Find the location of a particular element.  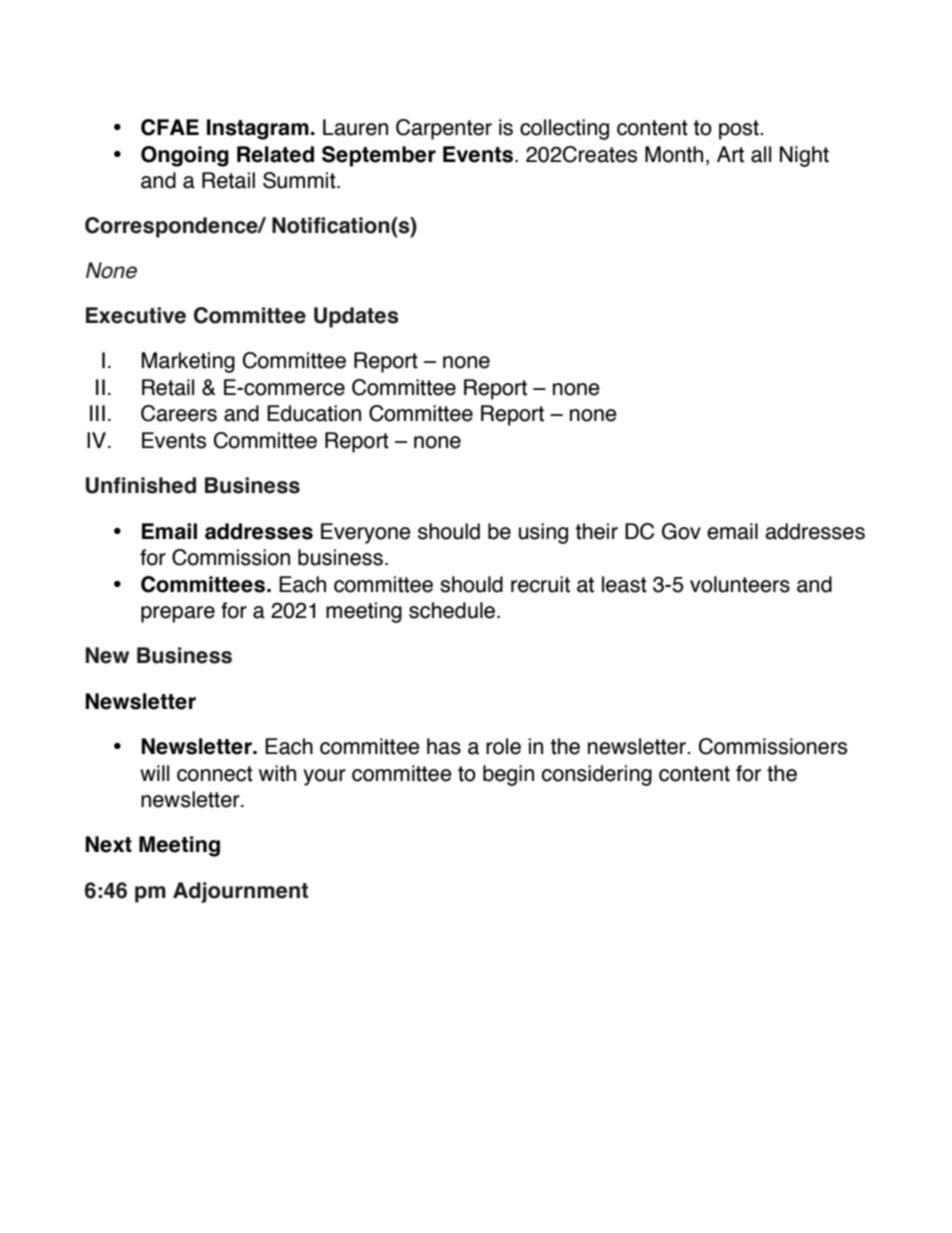

Everyone is located at coordinates (366, 533).
